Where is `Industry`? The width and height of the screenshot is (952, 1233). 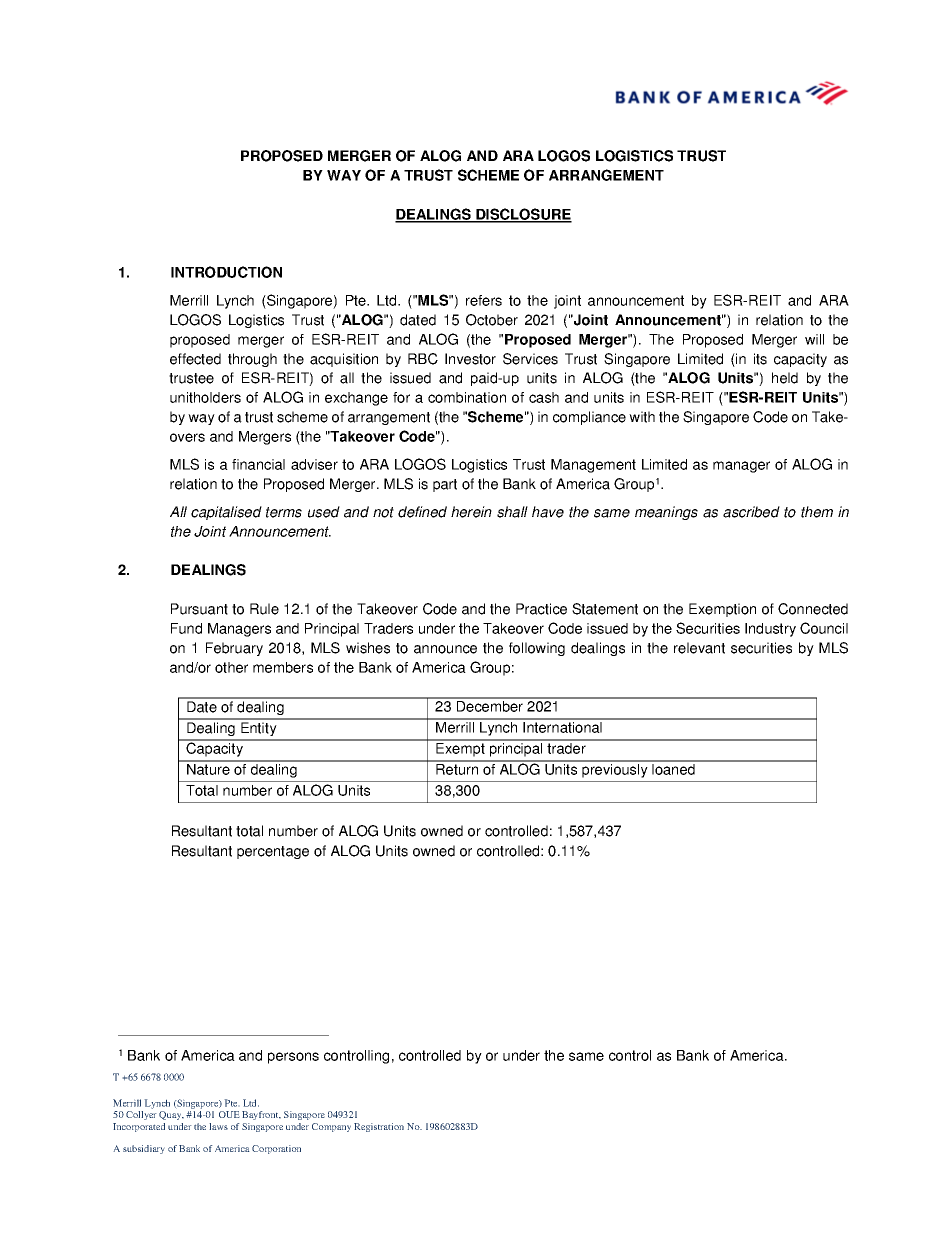 Industry is located at coordinates (770, 630).
